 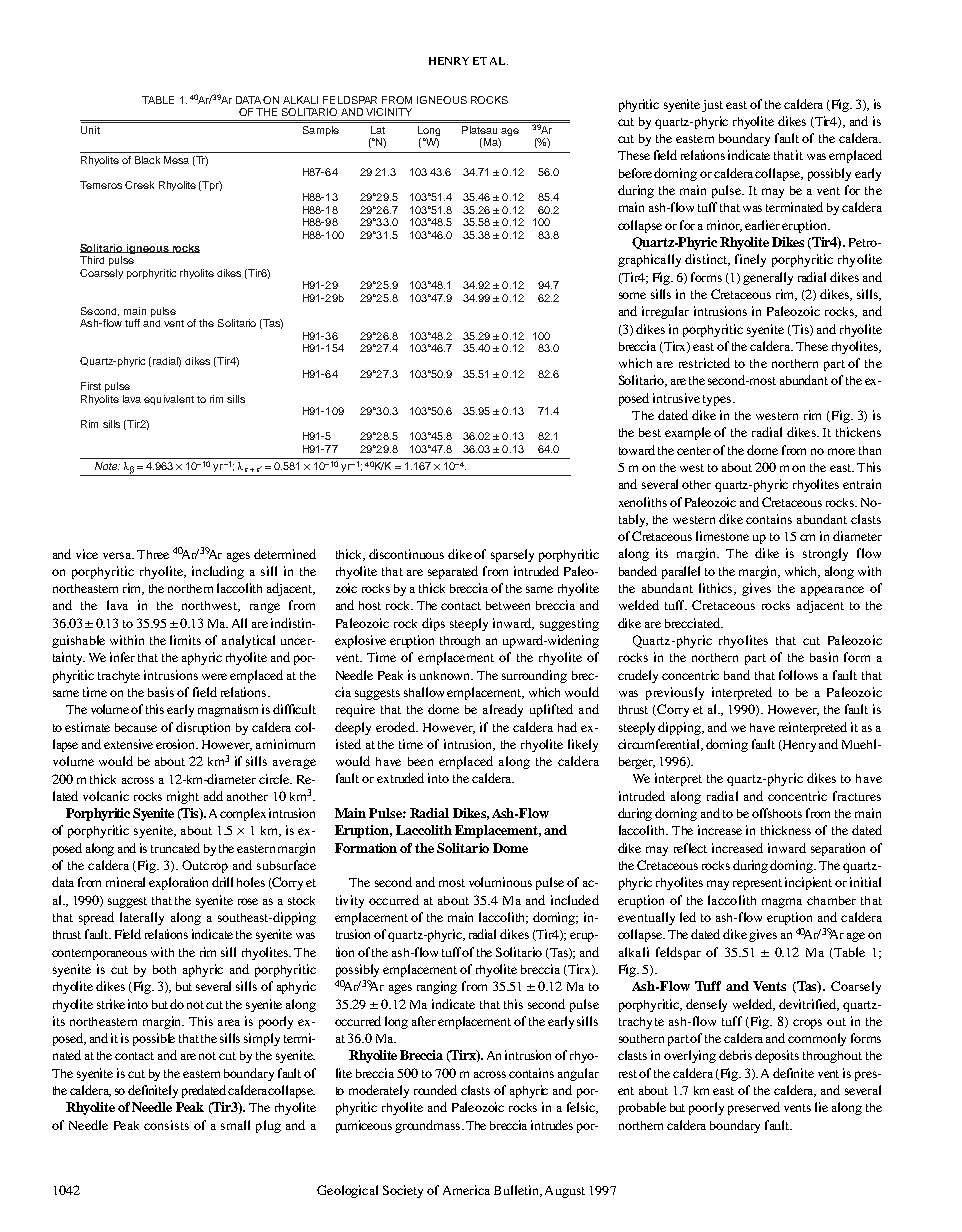 I want to click on follows, so click(x=798, y=675).
